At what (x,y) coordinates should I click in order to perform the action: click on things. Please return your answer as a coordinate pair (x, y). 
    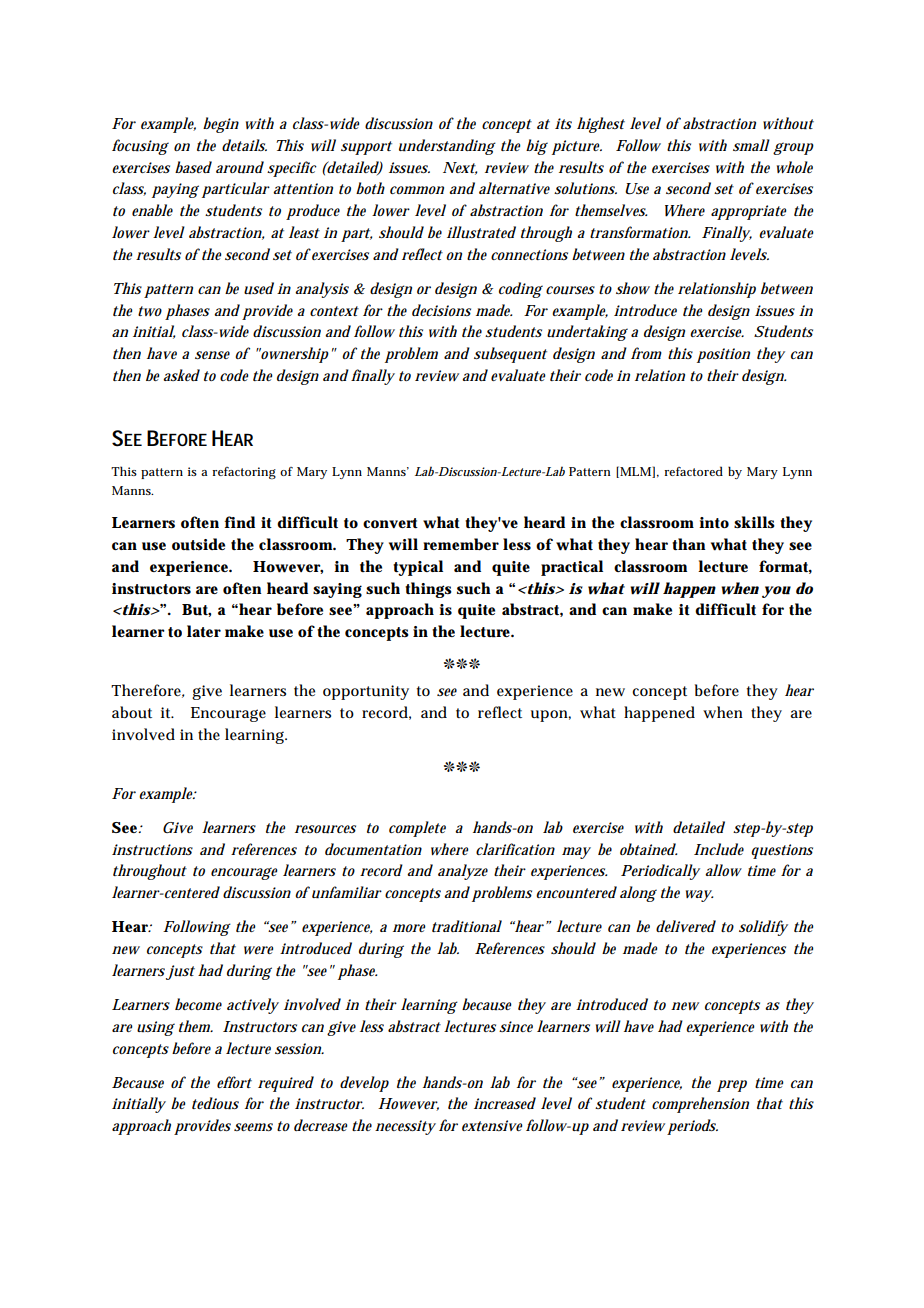
    Looking at the image, I should click on (428, 590).
